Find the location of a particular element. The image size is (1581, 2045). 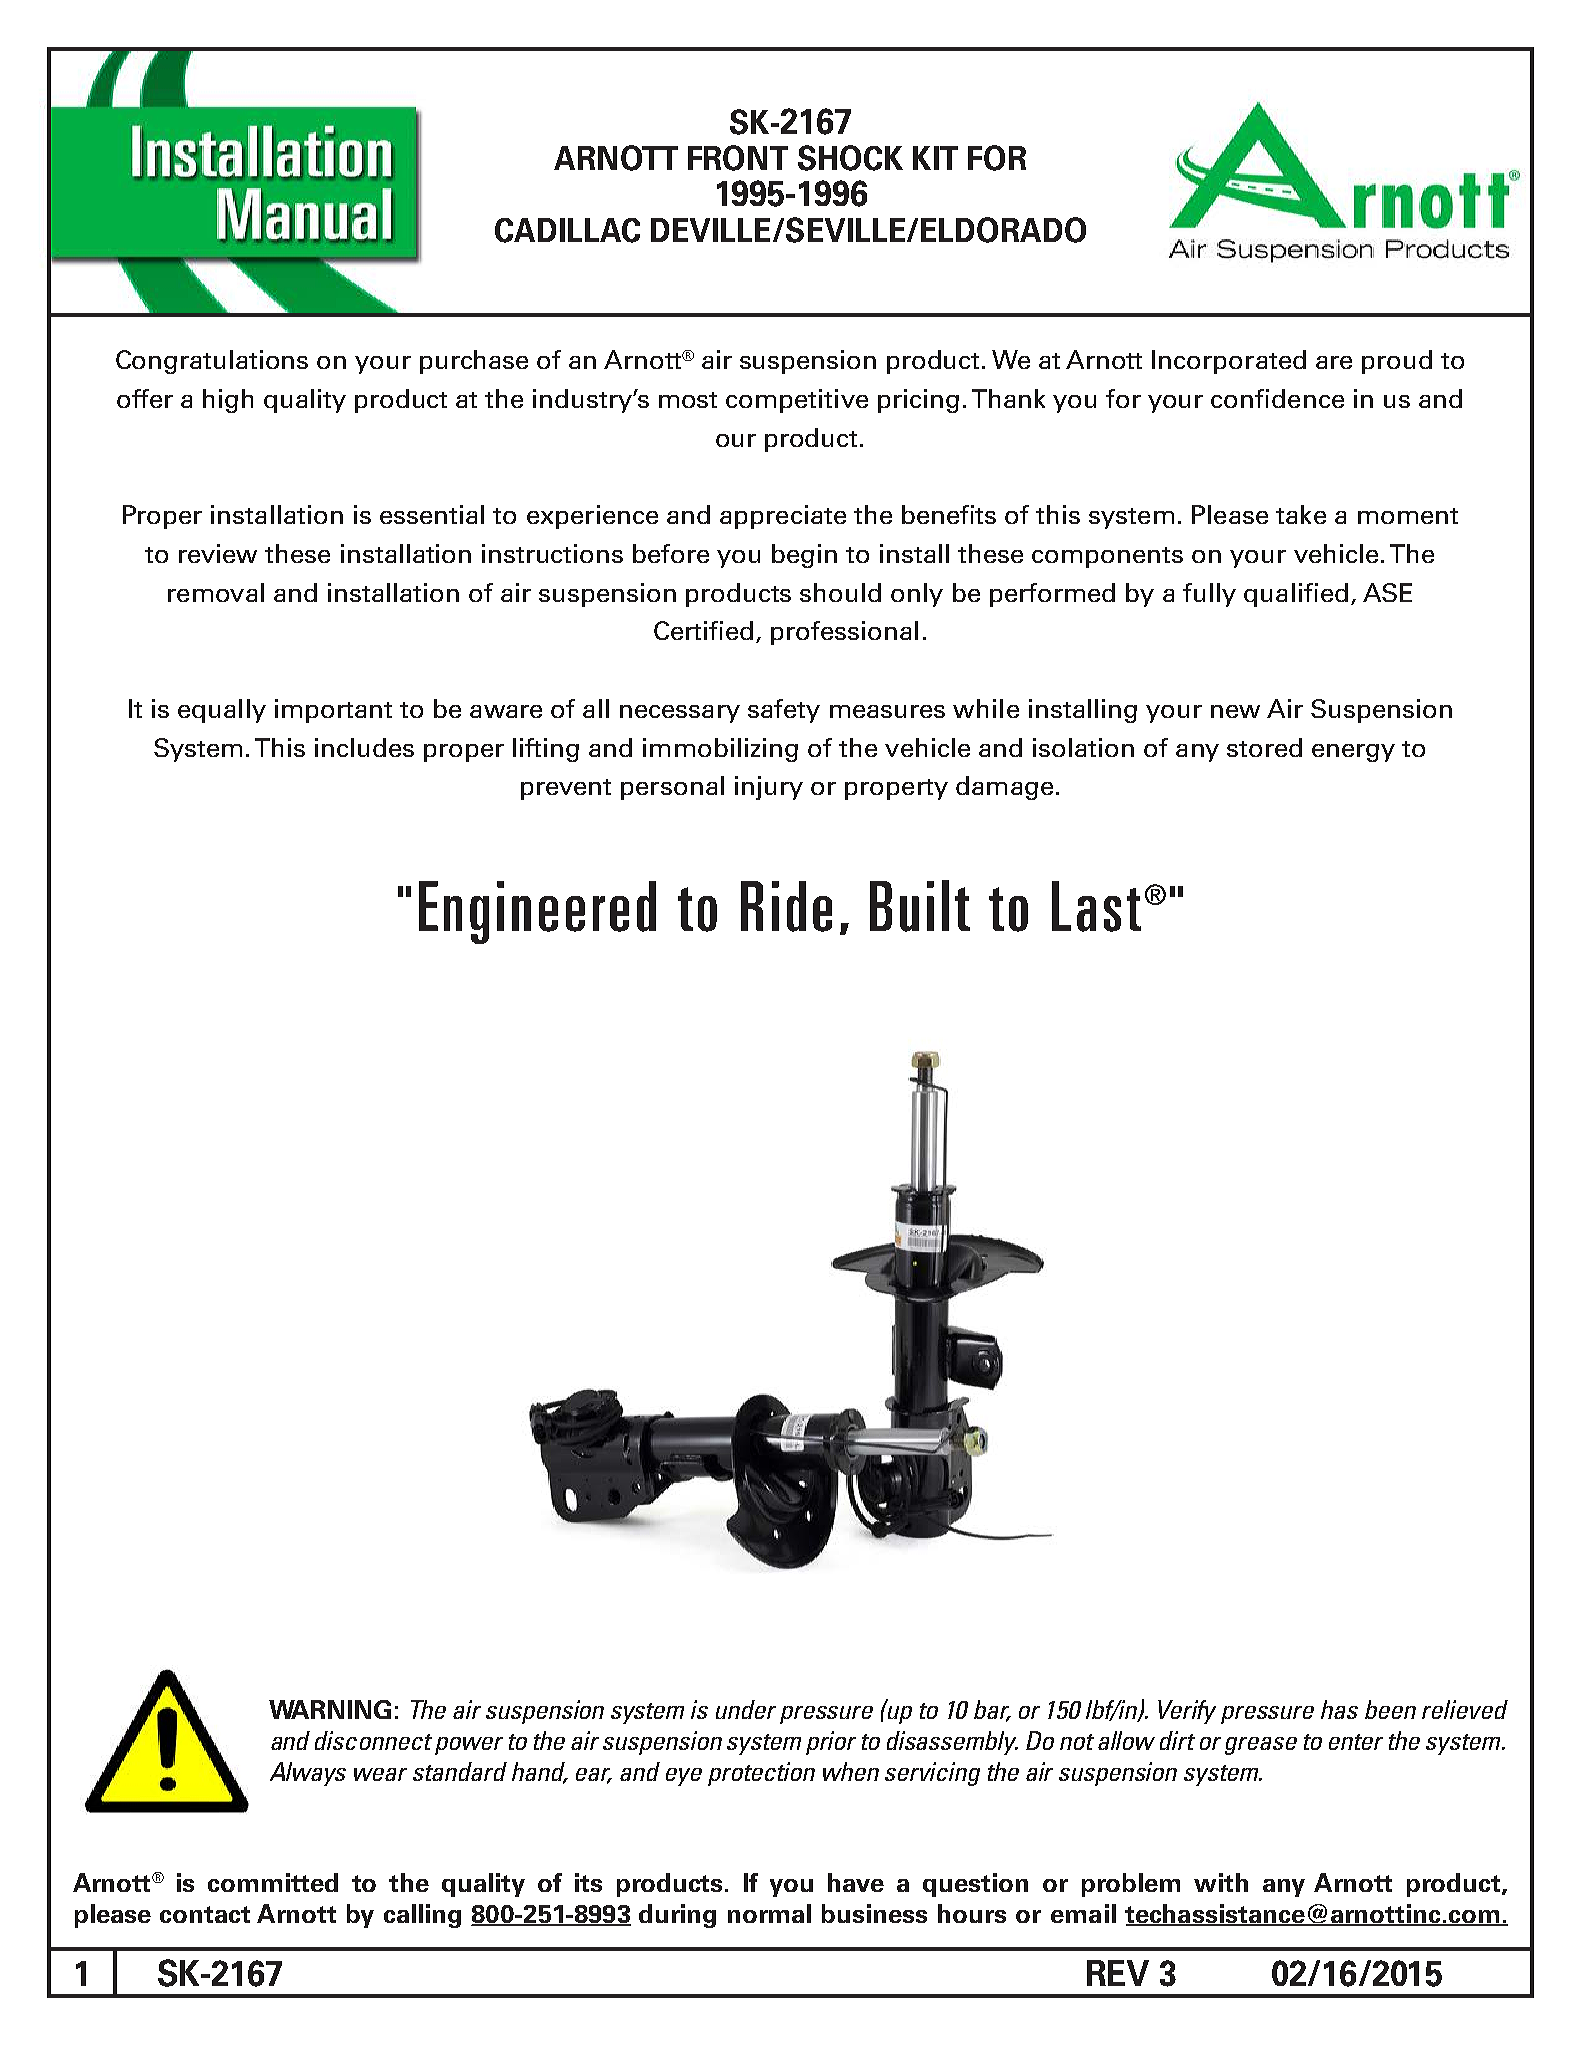

energy is located at coordinates (1353, 753).
